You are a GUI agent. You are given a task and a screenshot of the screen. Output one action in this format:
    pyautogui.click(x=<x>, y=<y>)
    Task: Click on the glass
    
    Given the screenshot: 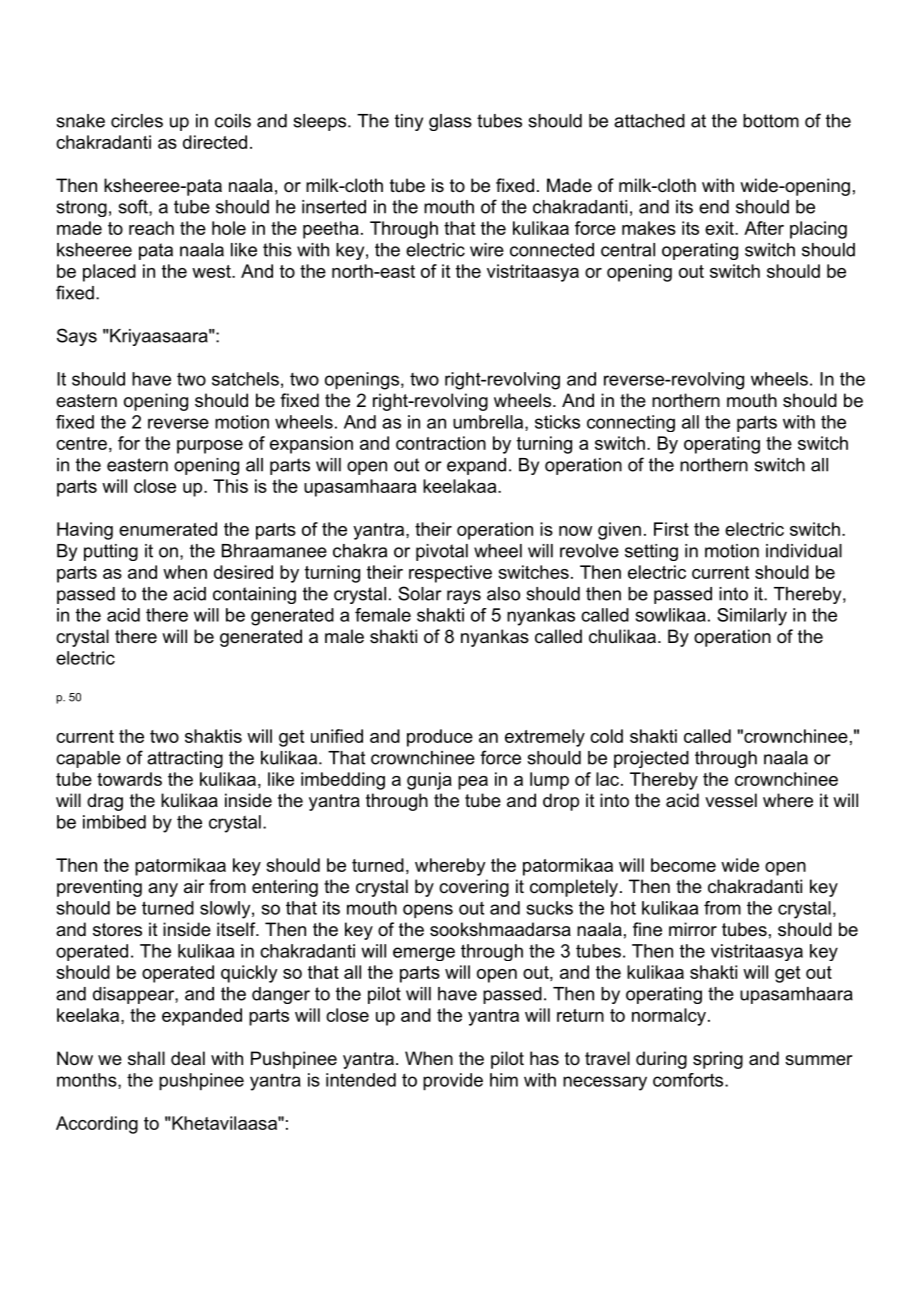 What is the action you would take?
    pyautogui.click(x=450, y=122)
